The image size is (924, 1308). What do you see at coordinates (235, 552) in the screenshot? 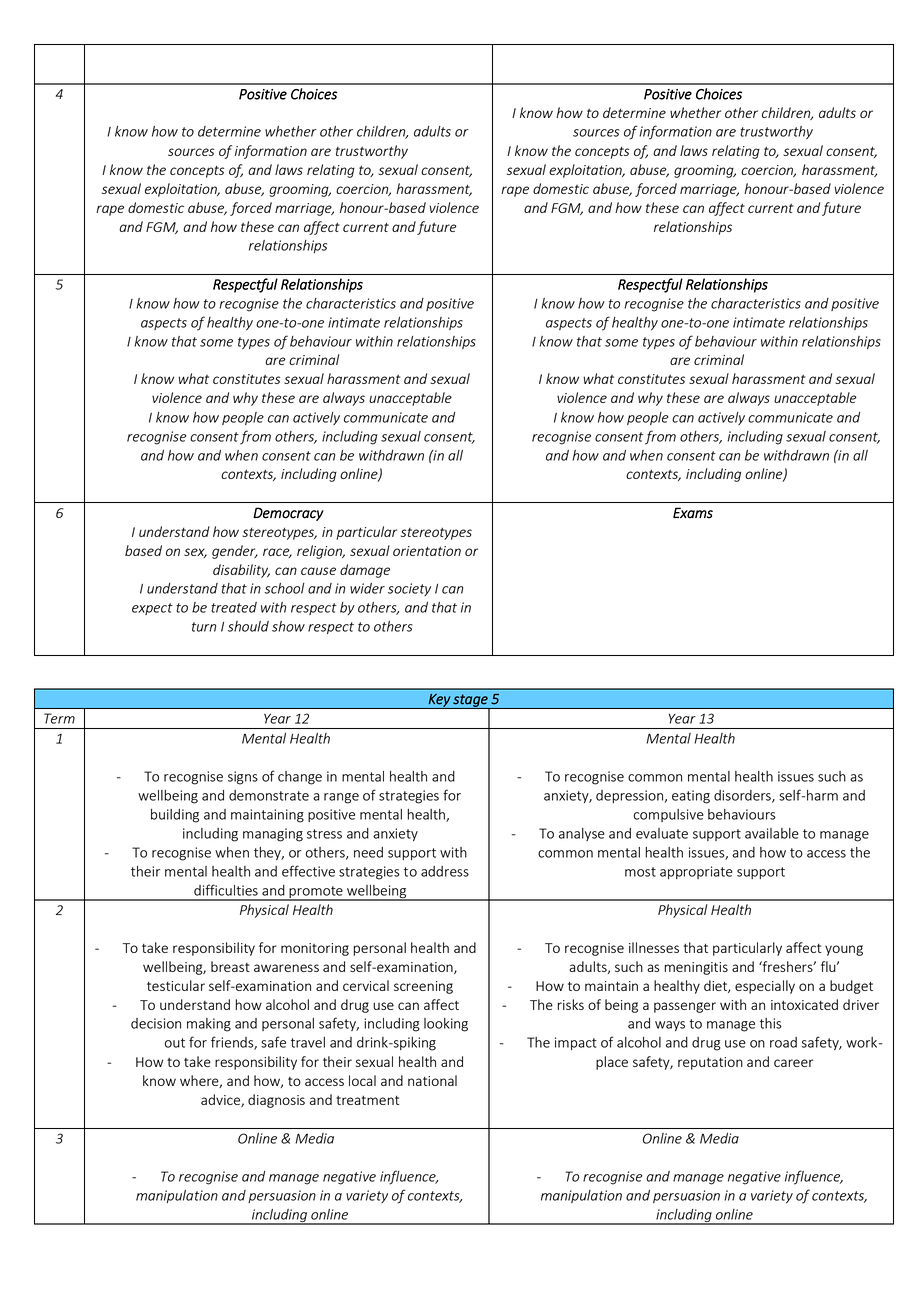
I see `gender` at bounding box center [235, 552].
